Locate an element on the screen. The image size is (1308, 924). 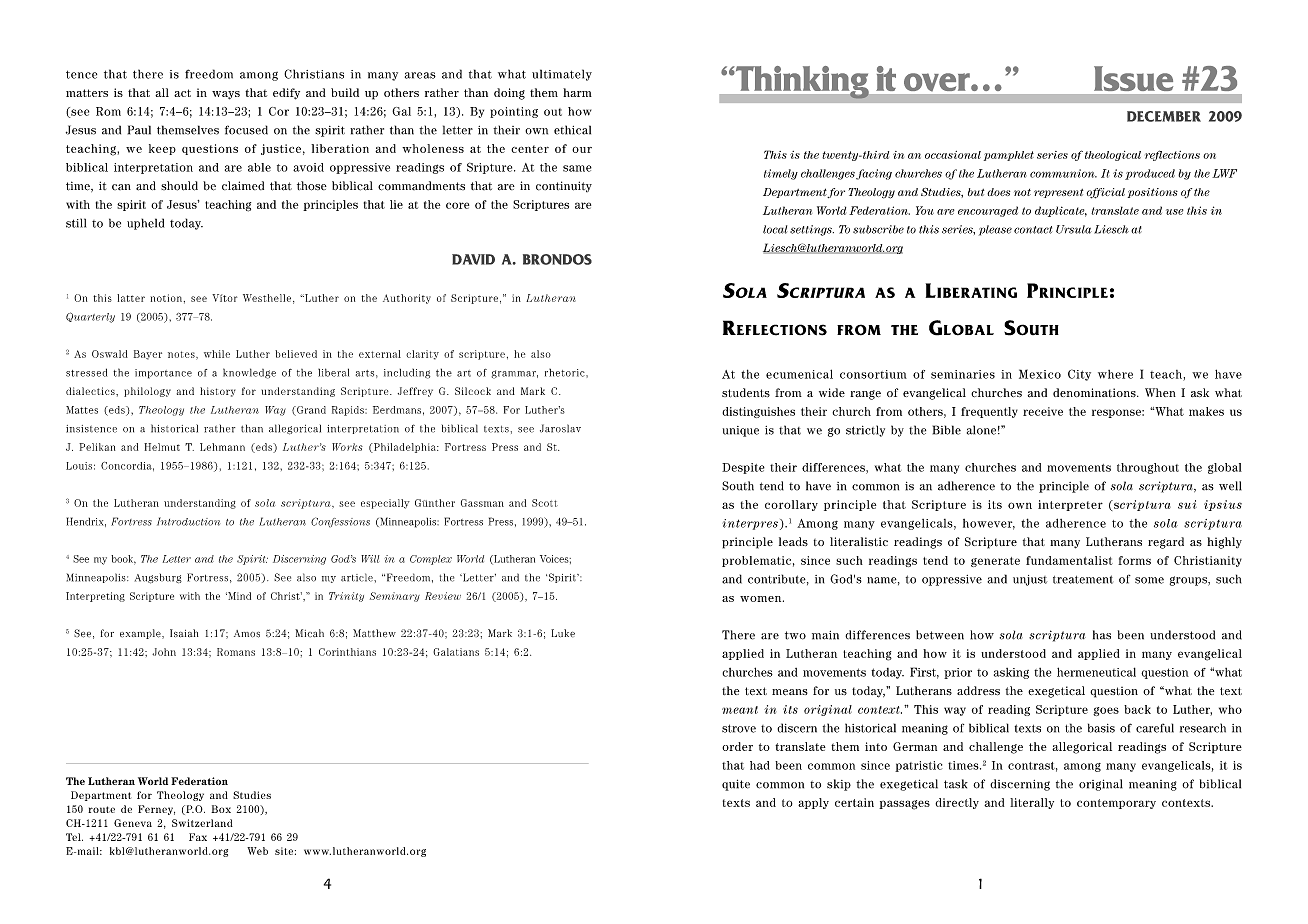
Despite is located at coordinates (743, 468).
